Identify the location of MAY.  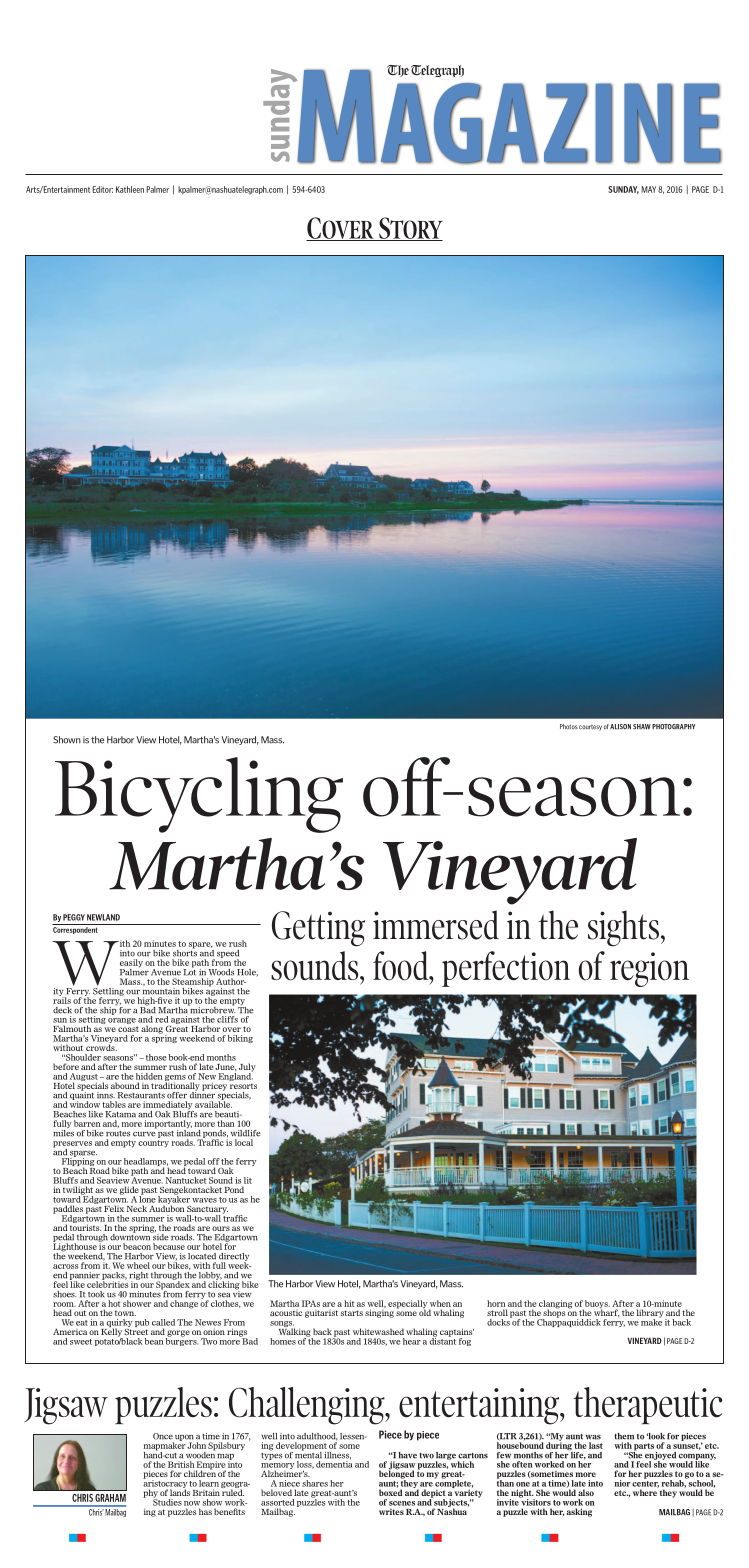
(649, 189).
